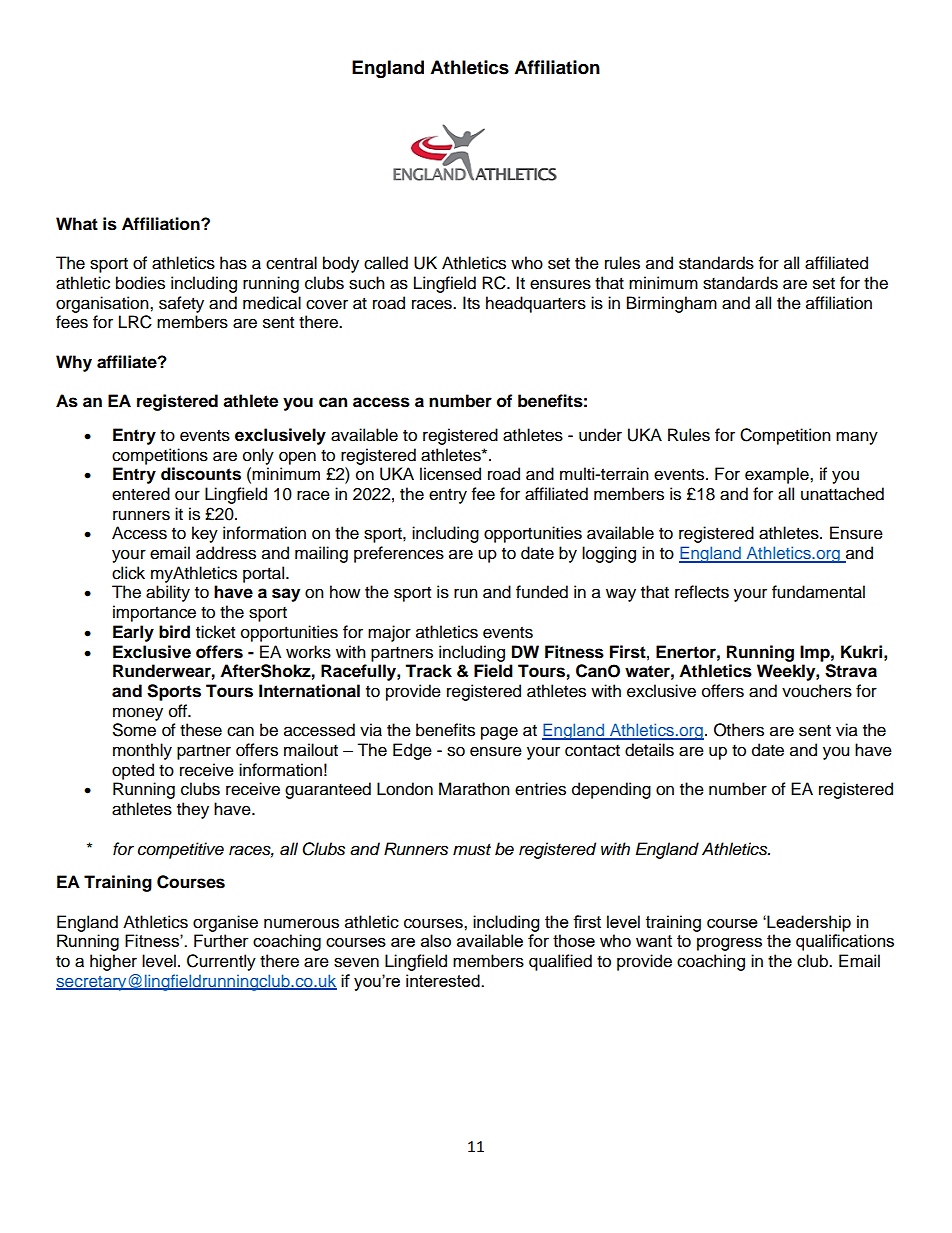 The width and height of the screenshot is (952, 1233). Describe the element at coordinates (233, 263) in the screenshot. I see `has` at that location.
